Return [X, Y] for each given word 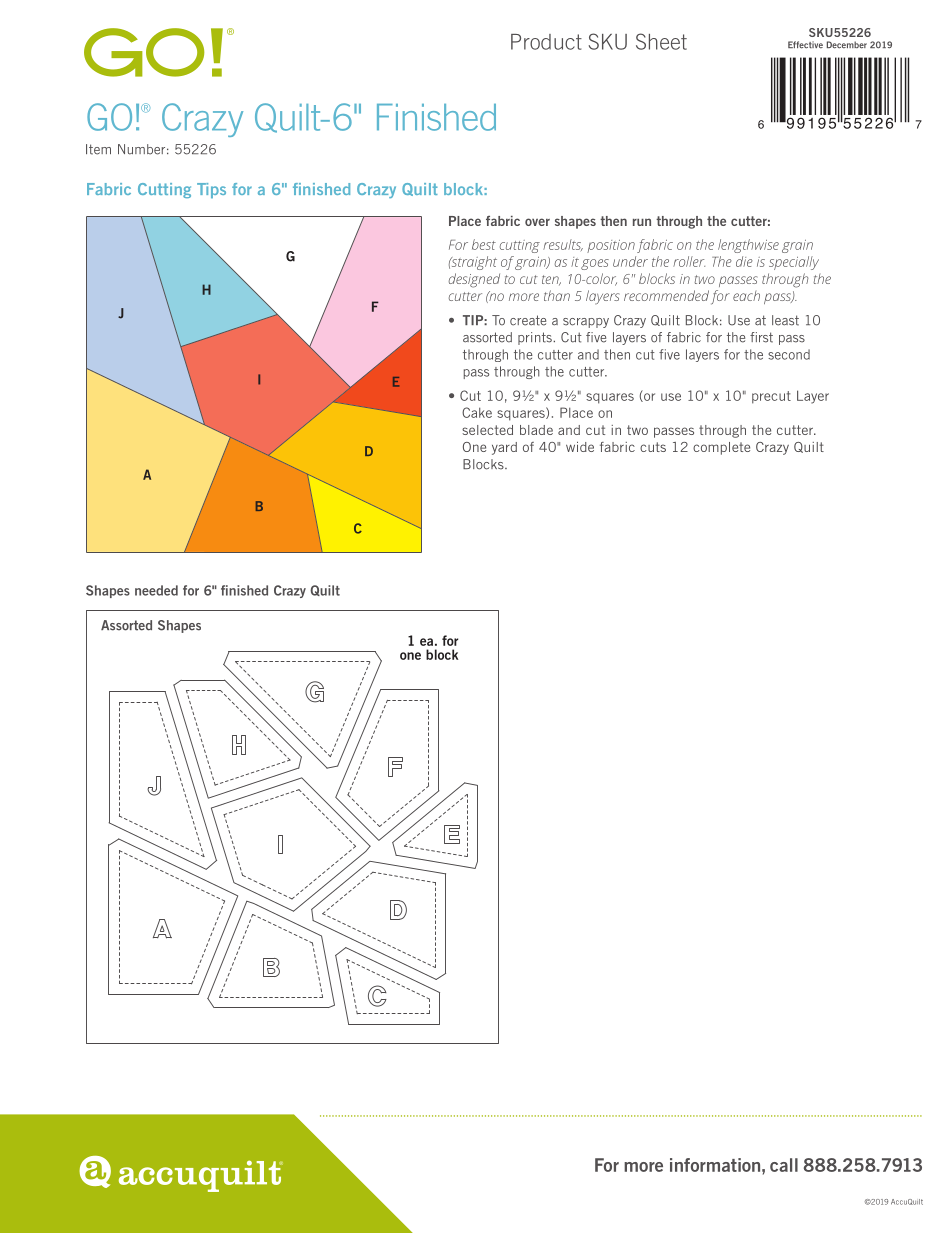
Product [546, 42]
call [784, 1165]
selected [487, 430]
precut [771, 397]
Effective [805, 45]
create [528, 320]
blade [536, 430]
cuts [653, 447]
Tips [211, 190]
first [761, 337]
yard [504, 448]
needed [156, 590]
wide [580, 447]
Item [98, 149]
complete [721, 448]
